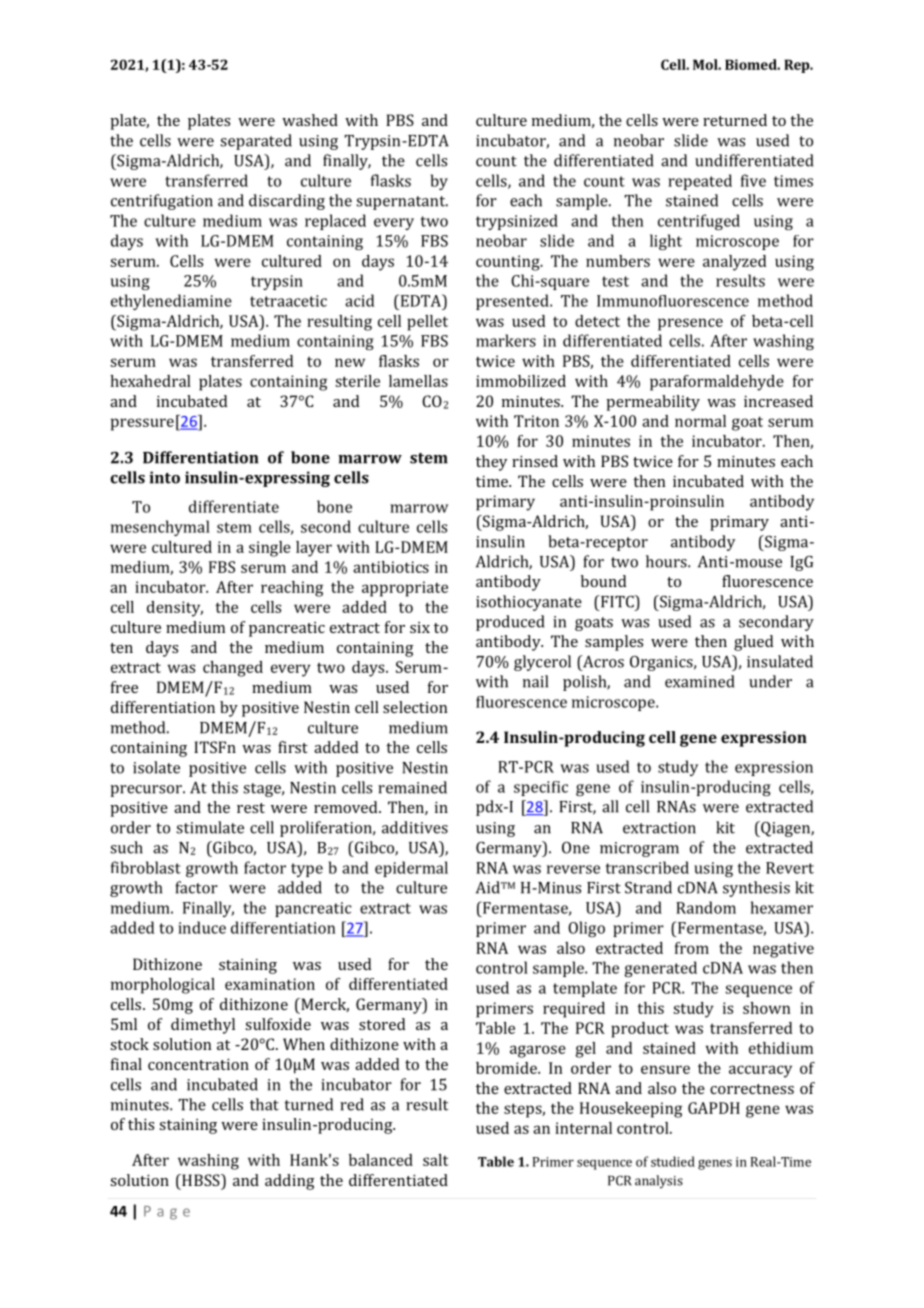 Image resolution: width=924 pixels, height=1308 pixels. Describe the element at coordinates (264, 1104) in the screenshot. I see `that` at that location.
